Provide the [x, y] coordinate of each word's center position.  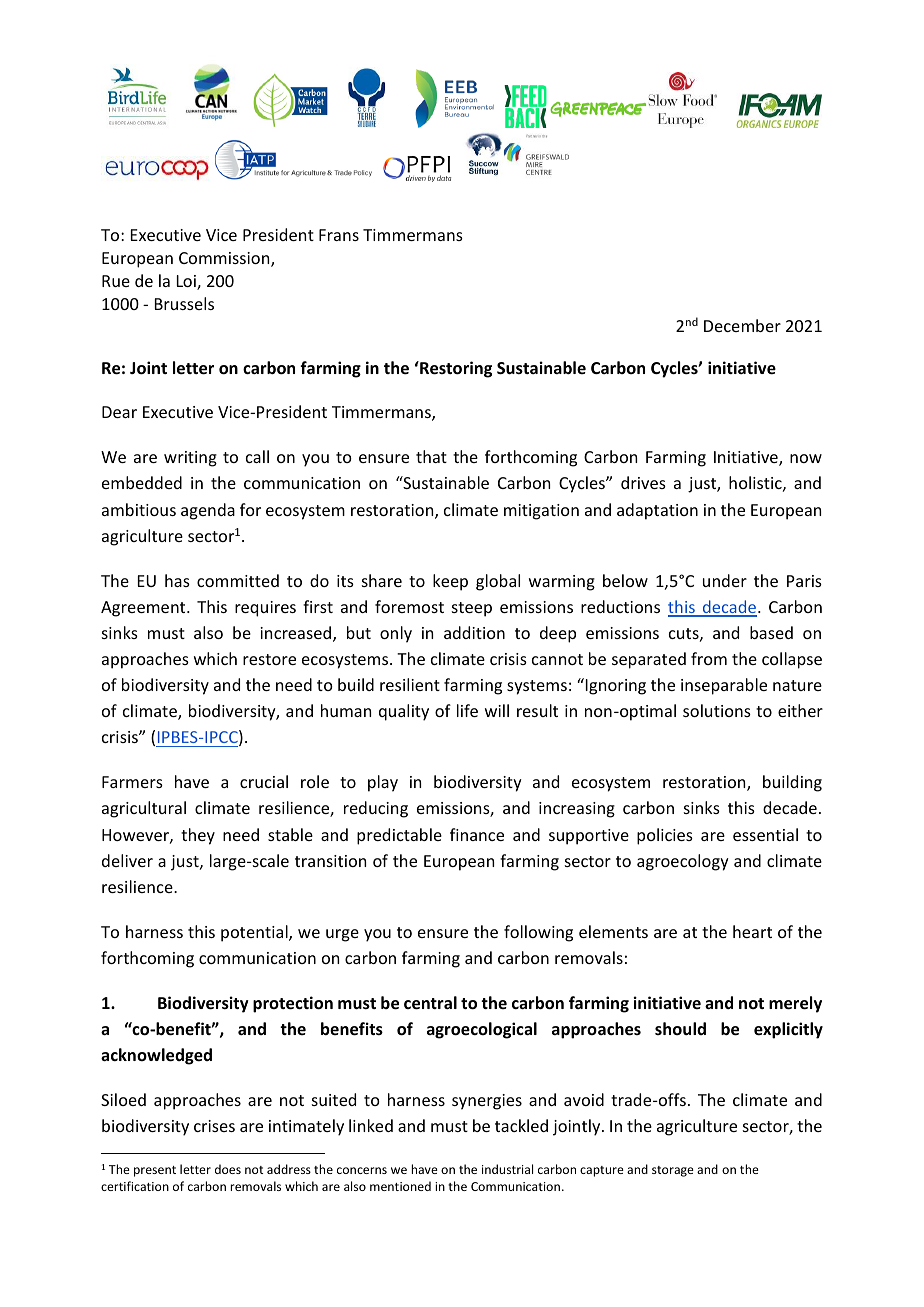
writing [190, 459]
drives [643, 482]
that [431, 456]
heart [752, 931]
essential [765, 834]
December [742, 325]
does [228, 1169]
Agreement [144, 609]
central [430, 1003]
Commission [225, 259]
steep [472, 609]
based [771, 632]
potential [255, 933]
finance [477, 834]
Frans [339, 235]
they [198, 836]
